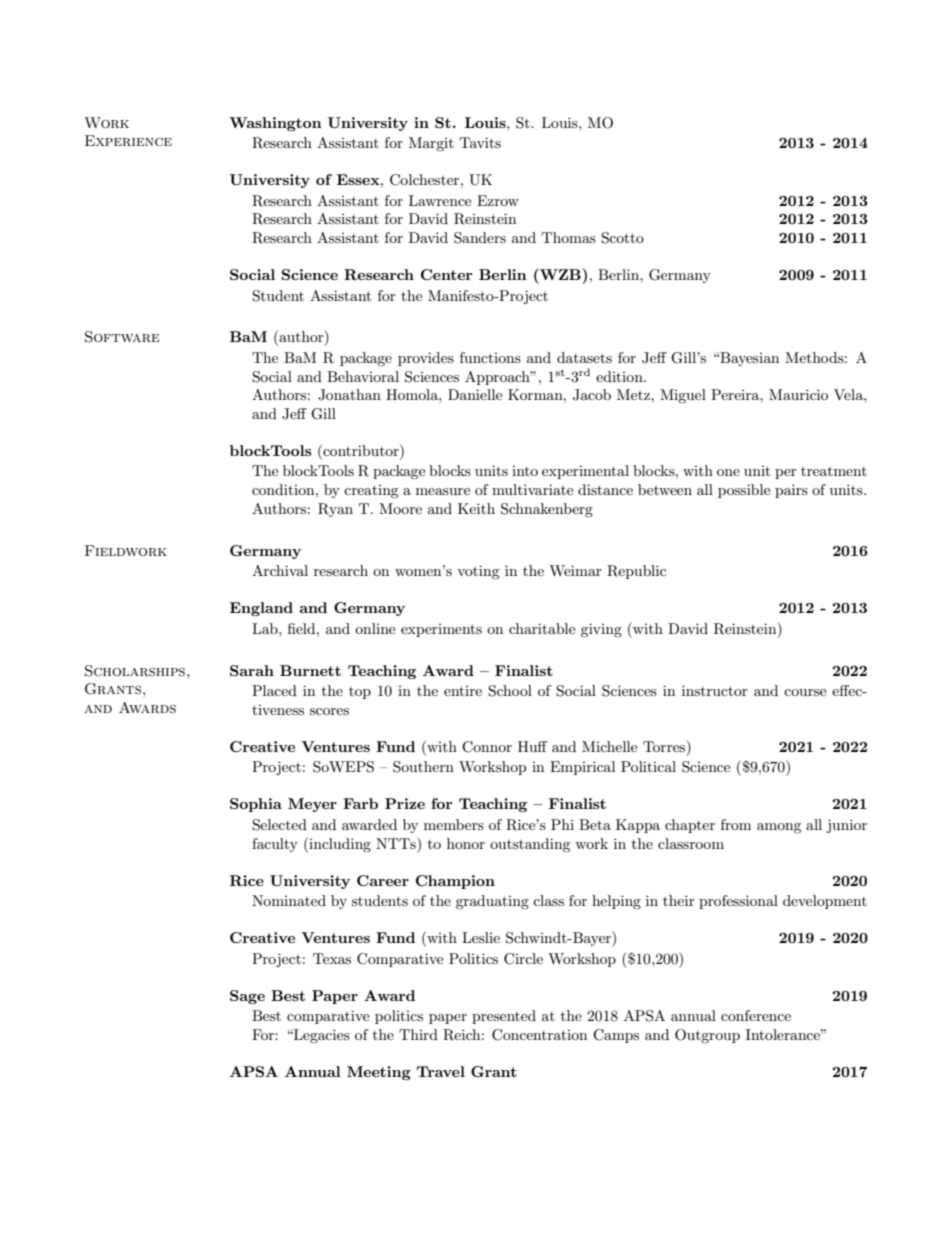 Image resolution: width=952 pixels, height=1233 pixels. Describe the element at coordinates (798, 394) in the document. I see `Mauricio` at that location.
